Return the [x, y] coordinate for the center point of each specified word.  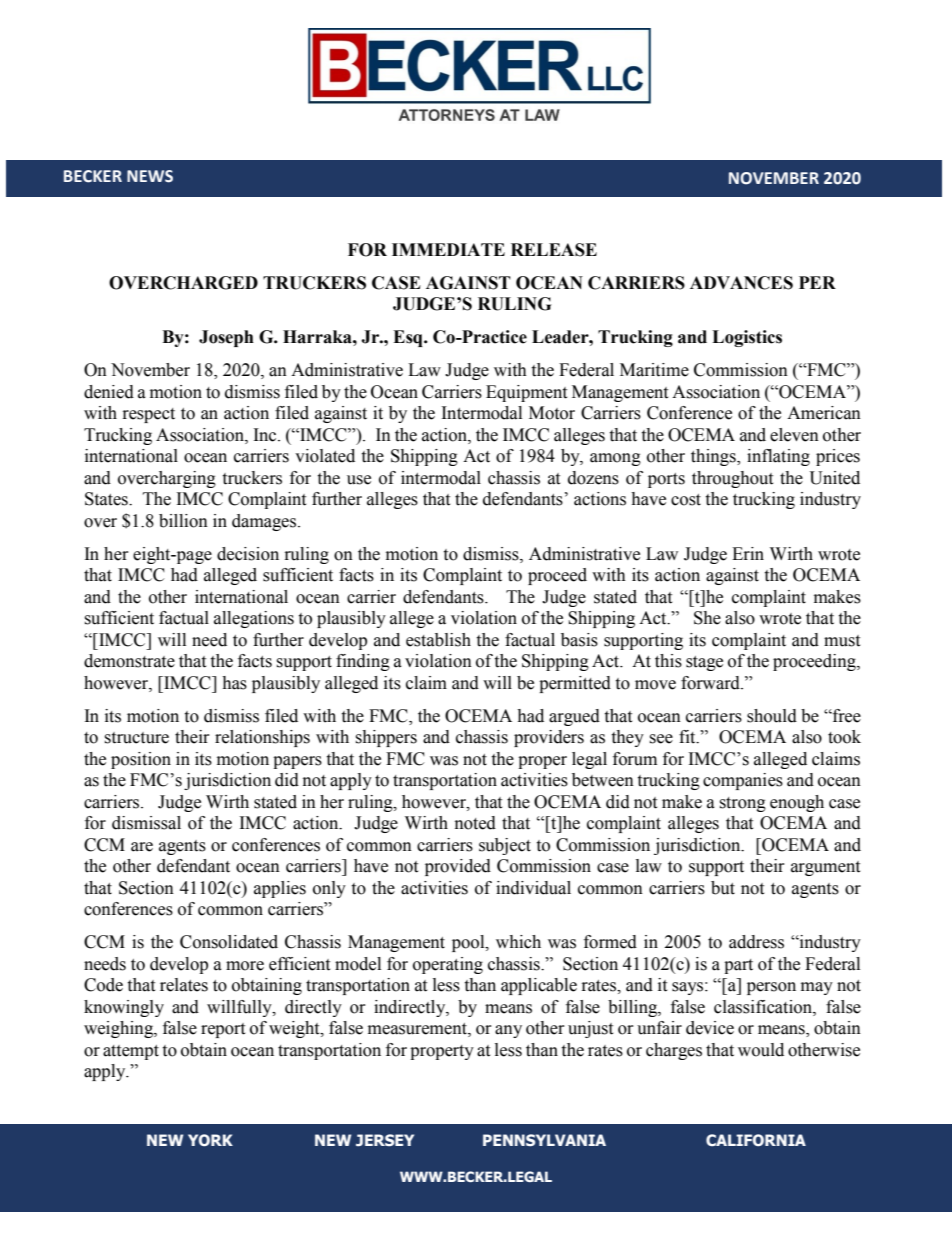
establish [438, 640]
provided [458, 867]
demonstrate [129, 661]
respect [149, 415]
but [723, 888]
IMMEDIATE [448, 249]
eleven [794, 435]
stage [704, 663]
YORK [210, 1140]
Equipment [526, 393]
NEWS [150, 176]
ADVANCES [741, 283]
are [142, 847]
